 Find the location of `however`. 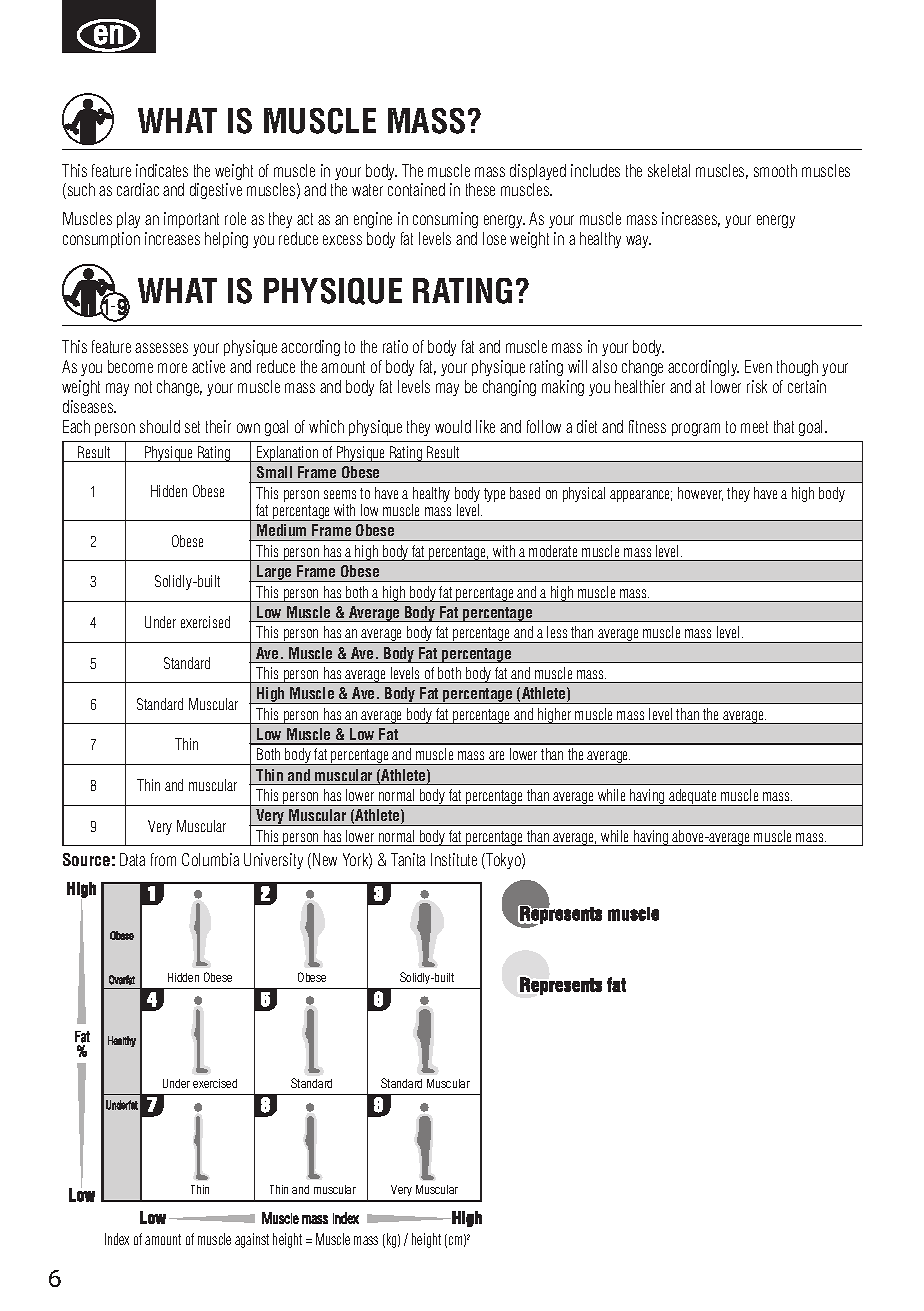

however is located at coordinates (700, 494).
